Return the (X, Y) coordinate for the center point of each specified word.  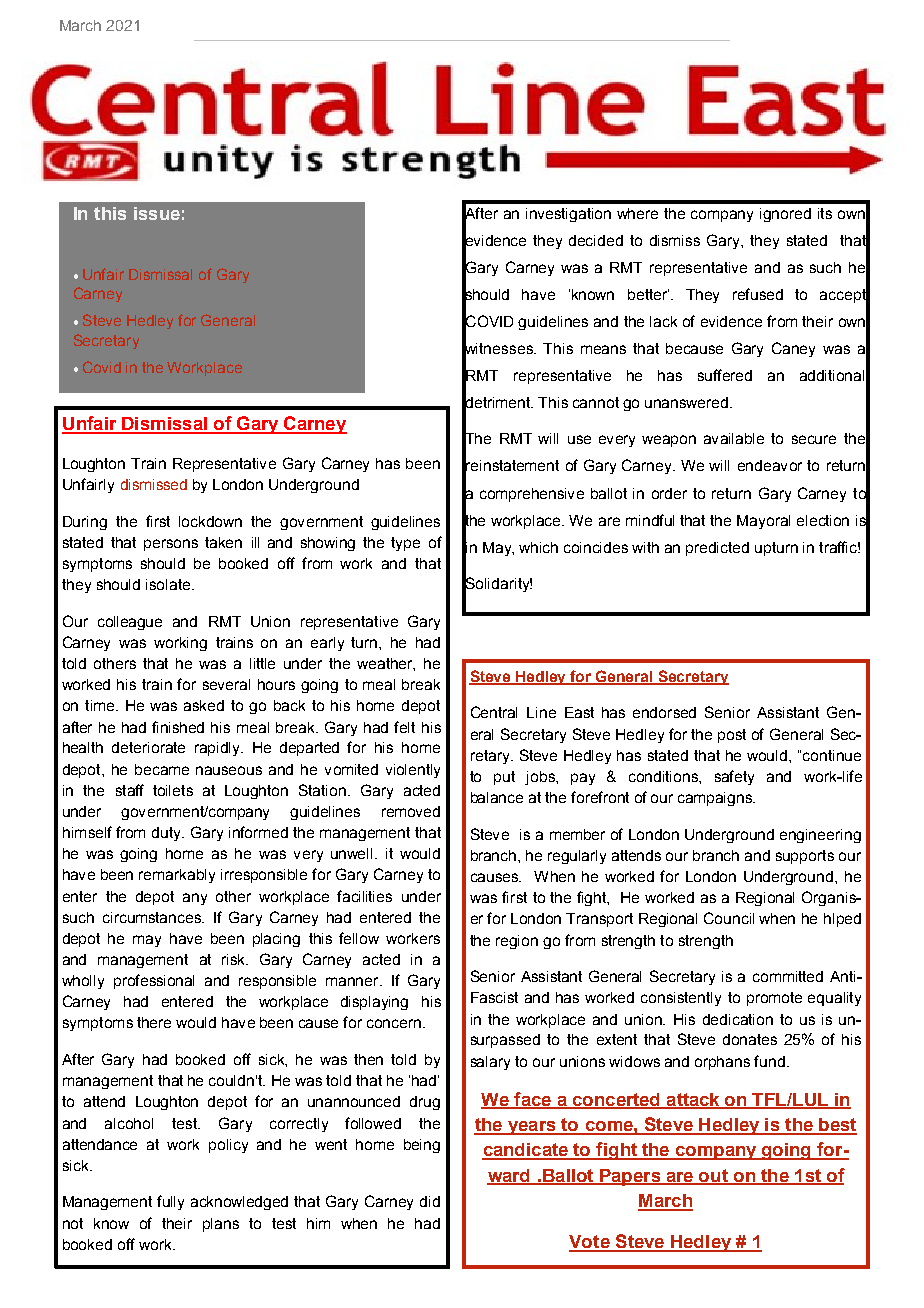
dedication (738, 1019)
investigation (568, 215)
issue (157, 213)
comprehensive (532, 495)
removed (411, 811)
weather (386, 664)
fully (170, 1202)
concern (394, 1023)
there (154, 1022)
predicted (717, 549)
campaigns (716, 799)
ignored (785, 215)
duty (168, 834)
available (734, 438)
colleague (130, 623)
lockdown (210, 521)
